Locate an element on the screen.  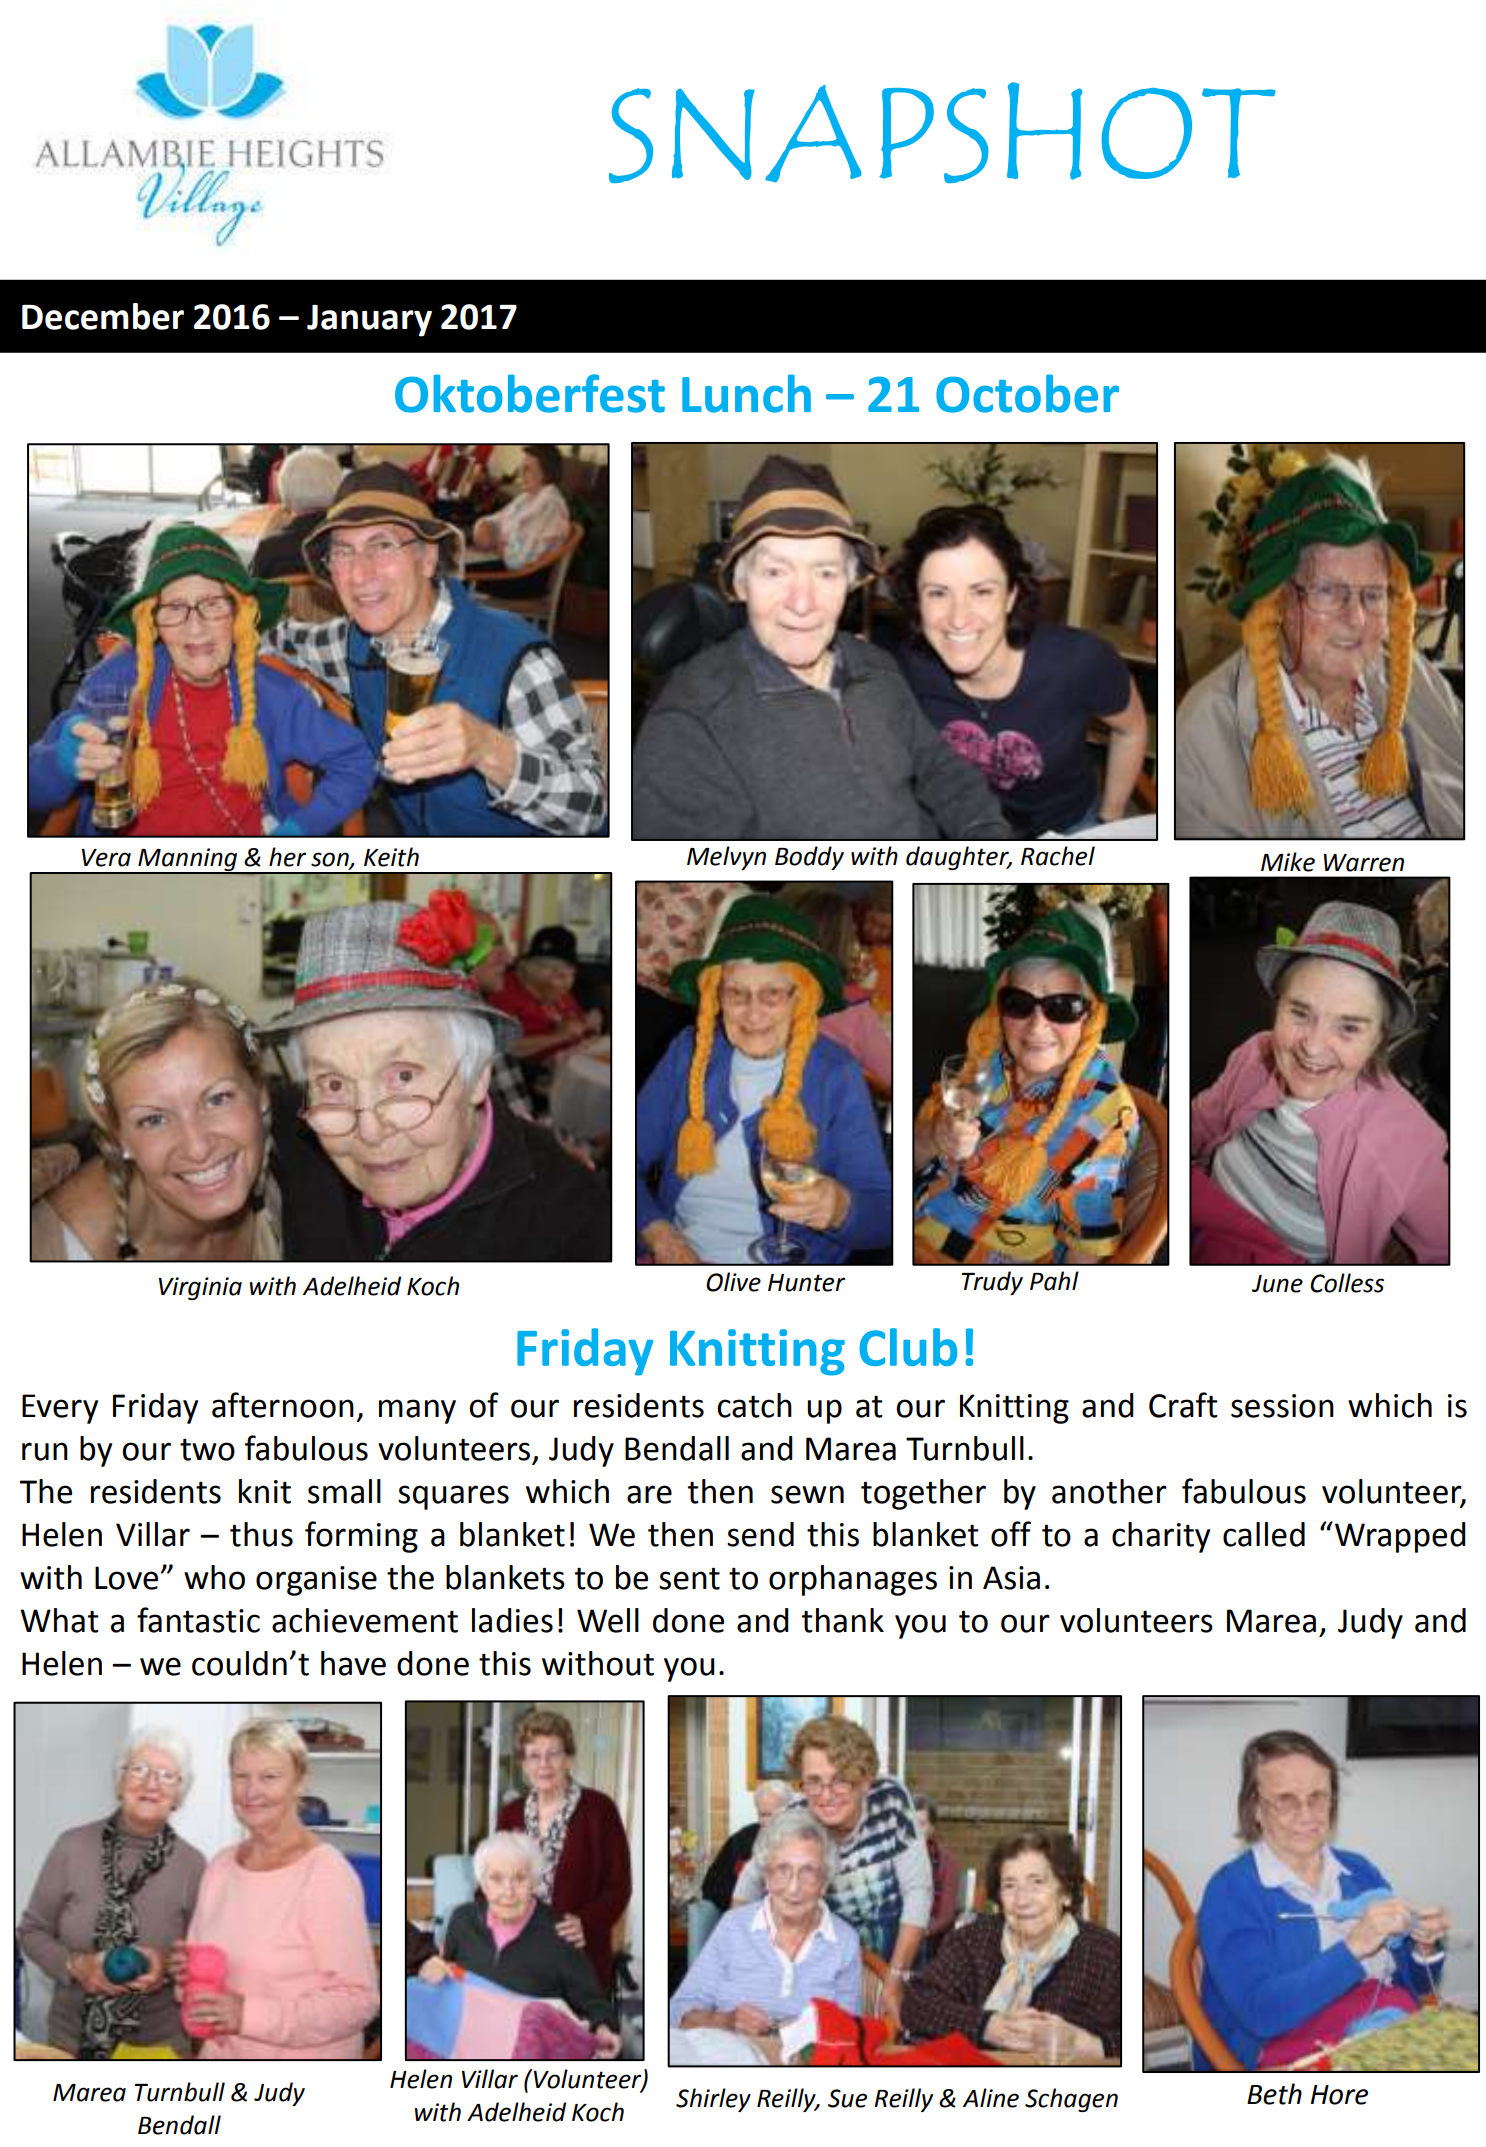
Mike is located at coordinates (1288, 862).
